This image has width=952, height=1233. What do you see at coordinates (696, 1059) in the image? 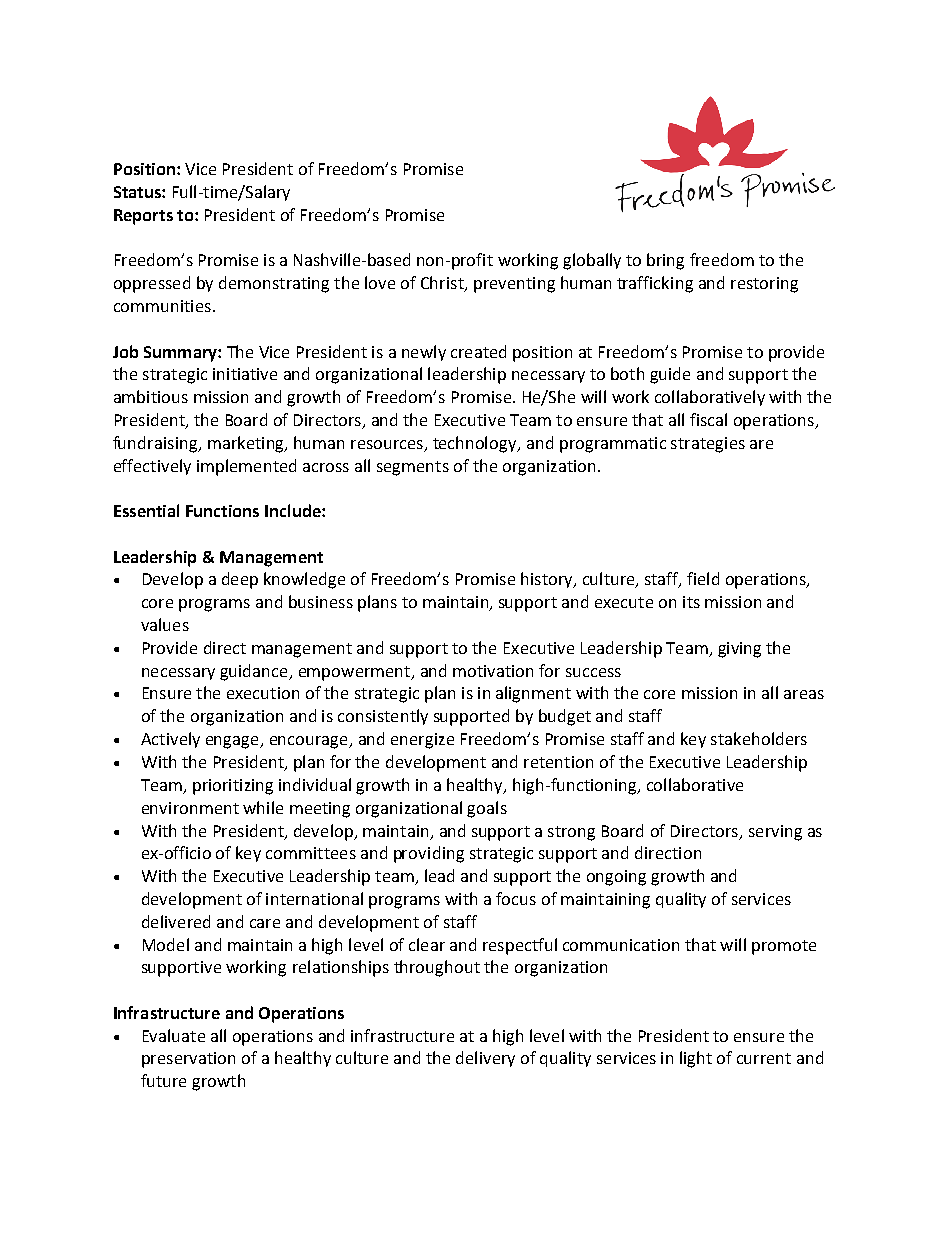
I see `light` at bounding box center [696, 1059].
